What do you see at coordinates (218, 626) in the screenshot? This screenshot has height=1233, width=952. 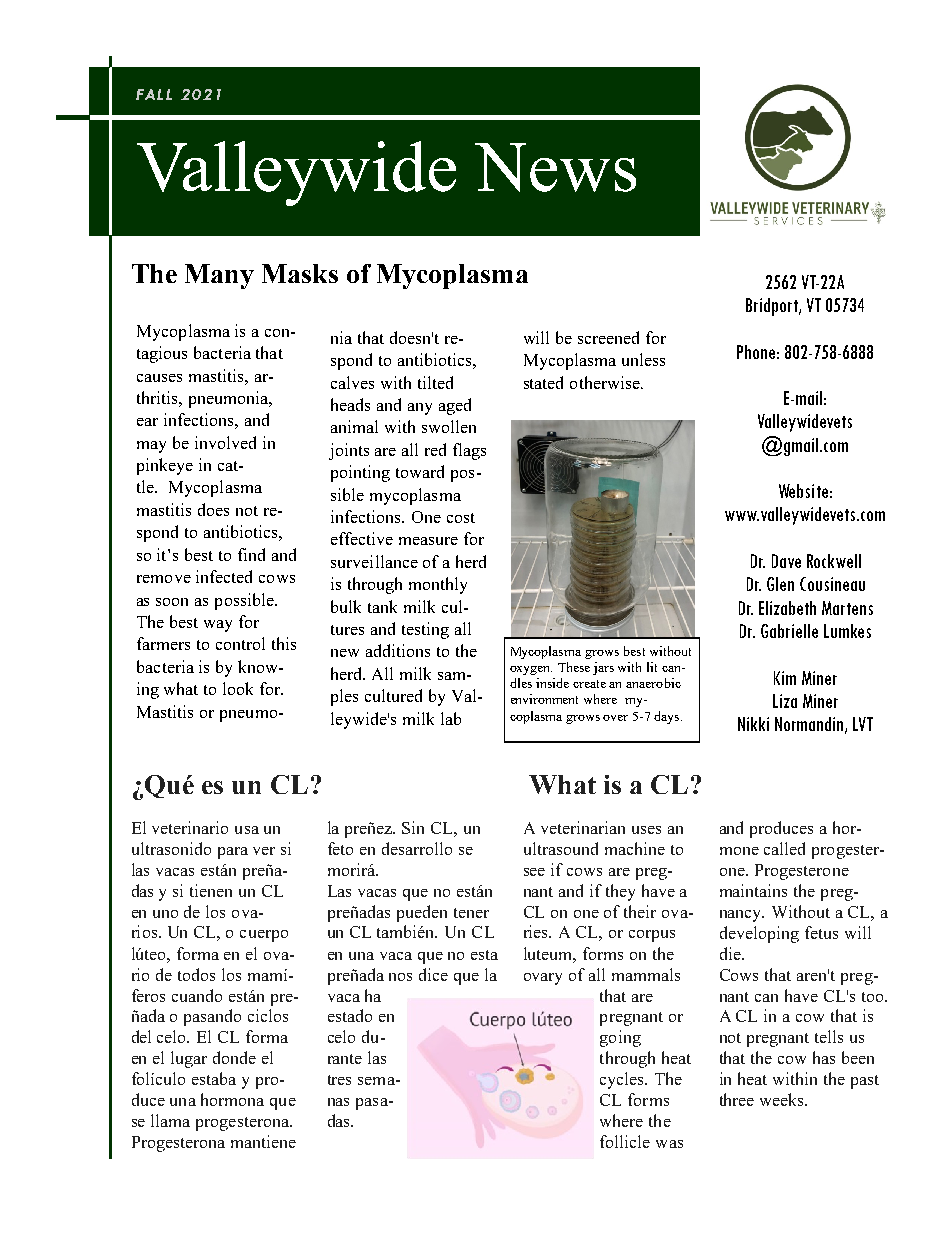 I see `way` at bounding box center [218, 626].
